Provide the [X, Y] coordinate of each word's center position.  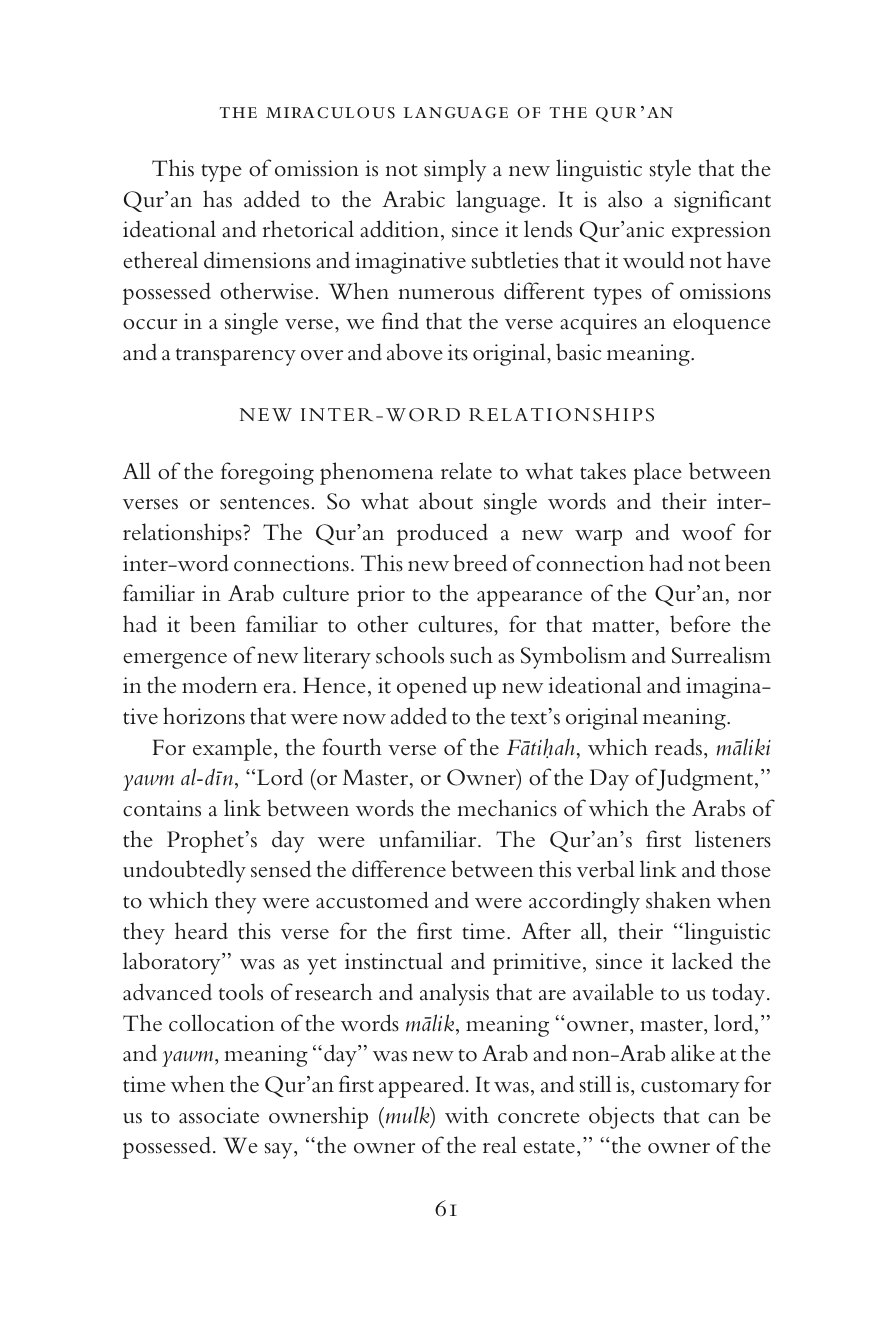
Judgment [705, 779]
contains [162, 808]
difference [399, 869]
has [217, 199]
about [446, 501]
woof [708, 532]
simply [455, 170]
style [670, 170]
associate [219, 1115]
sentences [264, 503]
